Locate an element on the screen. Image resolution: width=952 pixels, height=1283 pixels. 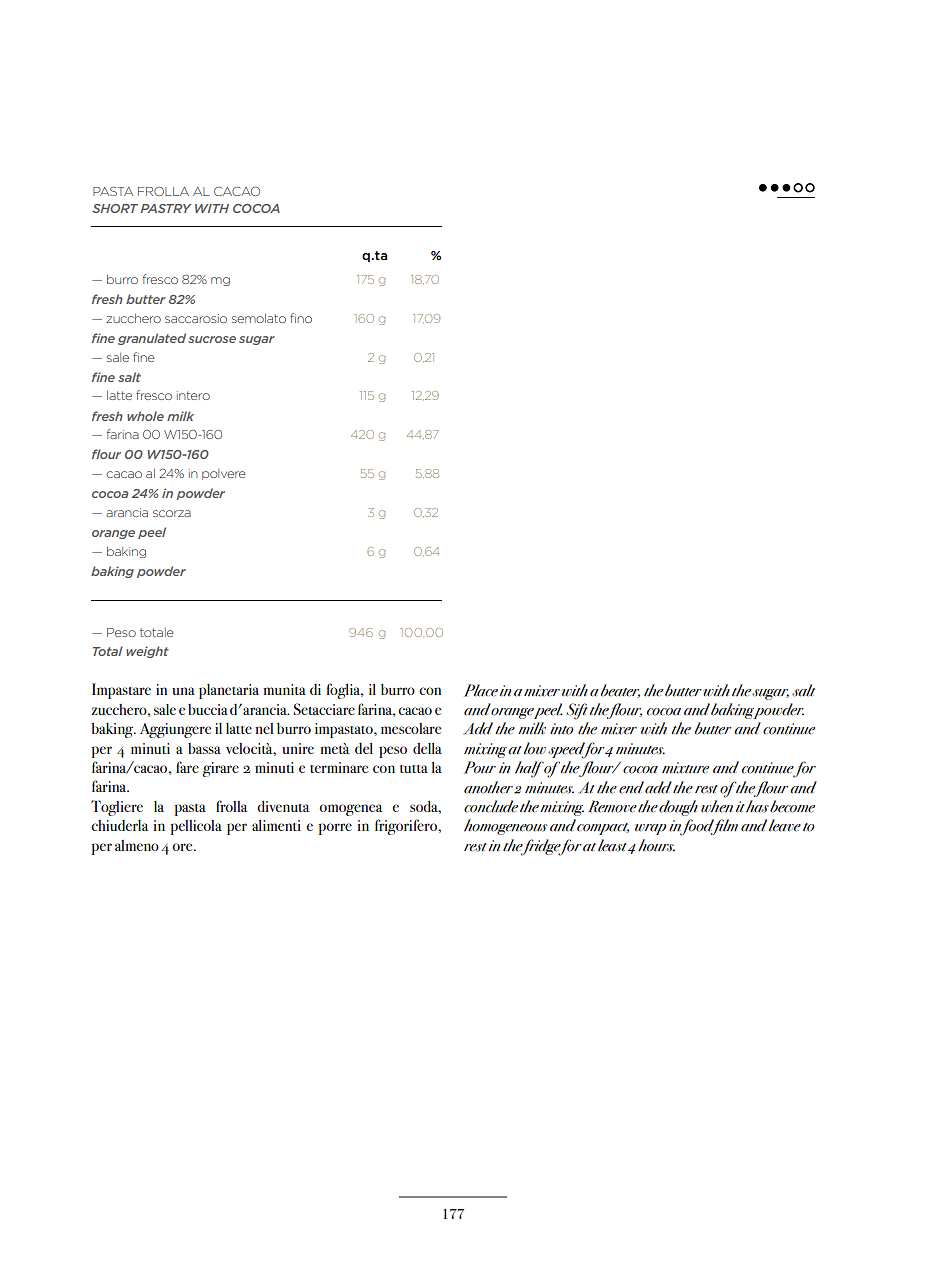
beater is located at coordinates (620, 691).
